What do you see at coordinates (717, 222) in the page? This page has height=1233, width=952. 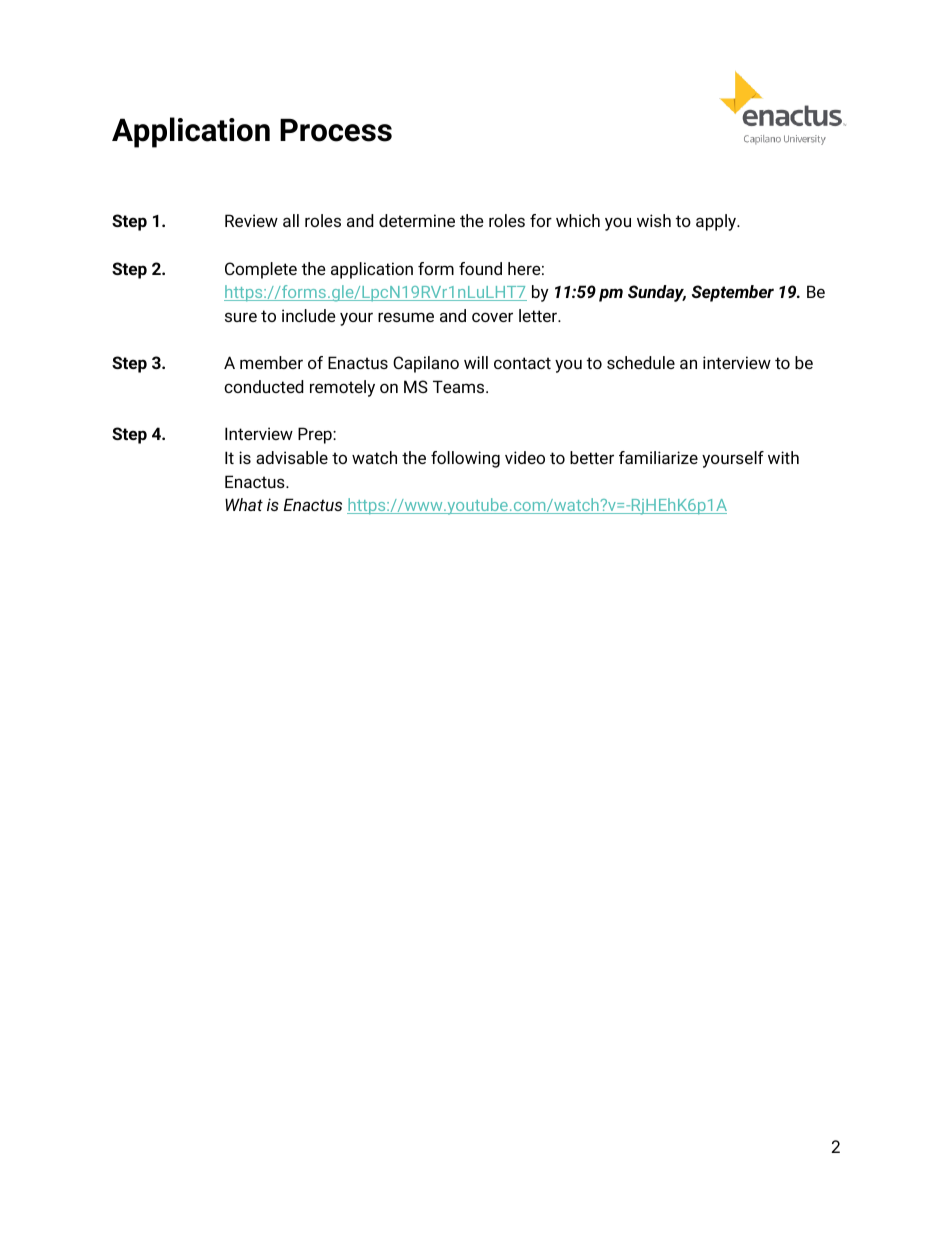 I see `apply` at bounding box center [717, 222].
